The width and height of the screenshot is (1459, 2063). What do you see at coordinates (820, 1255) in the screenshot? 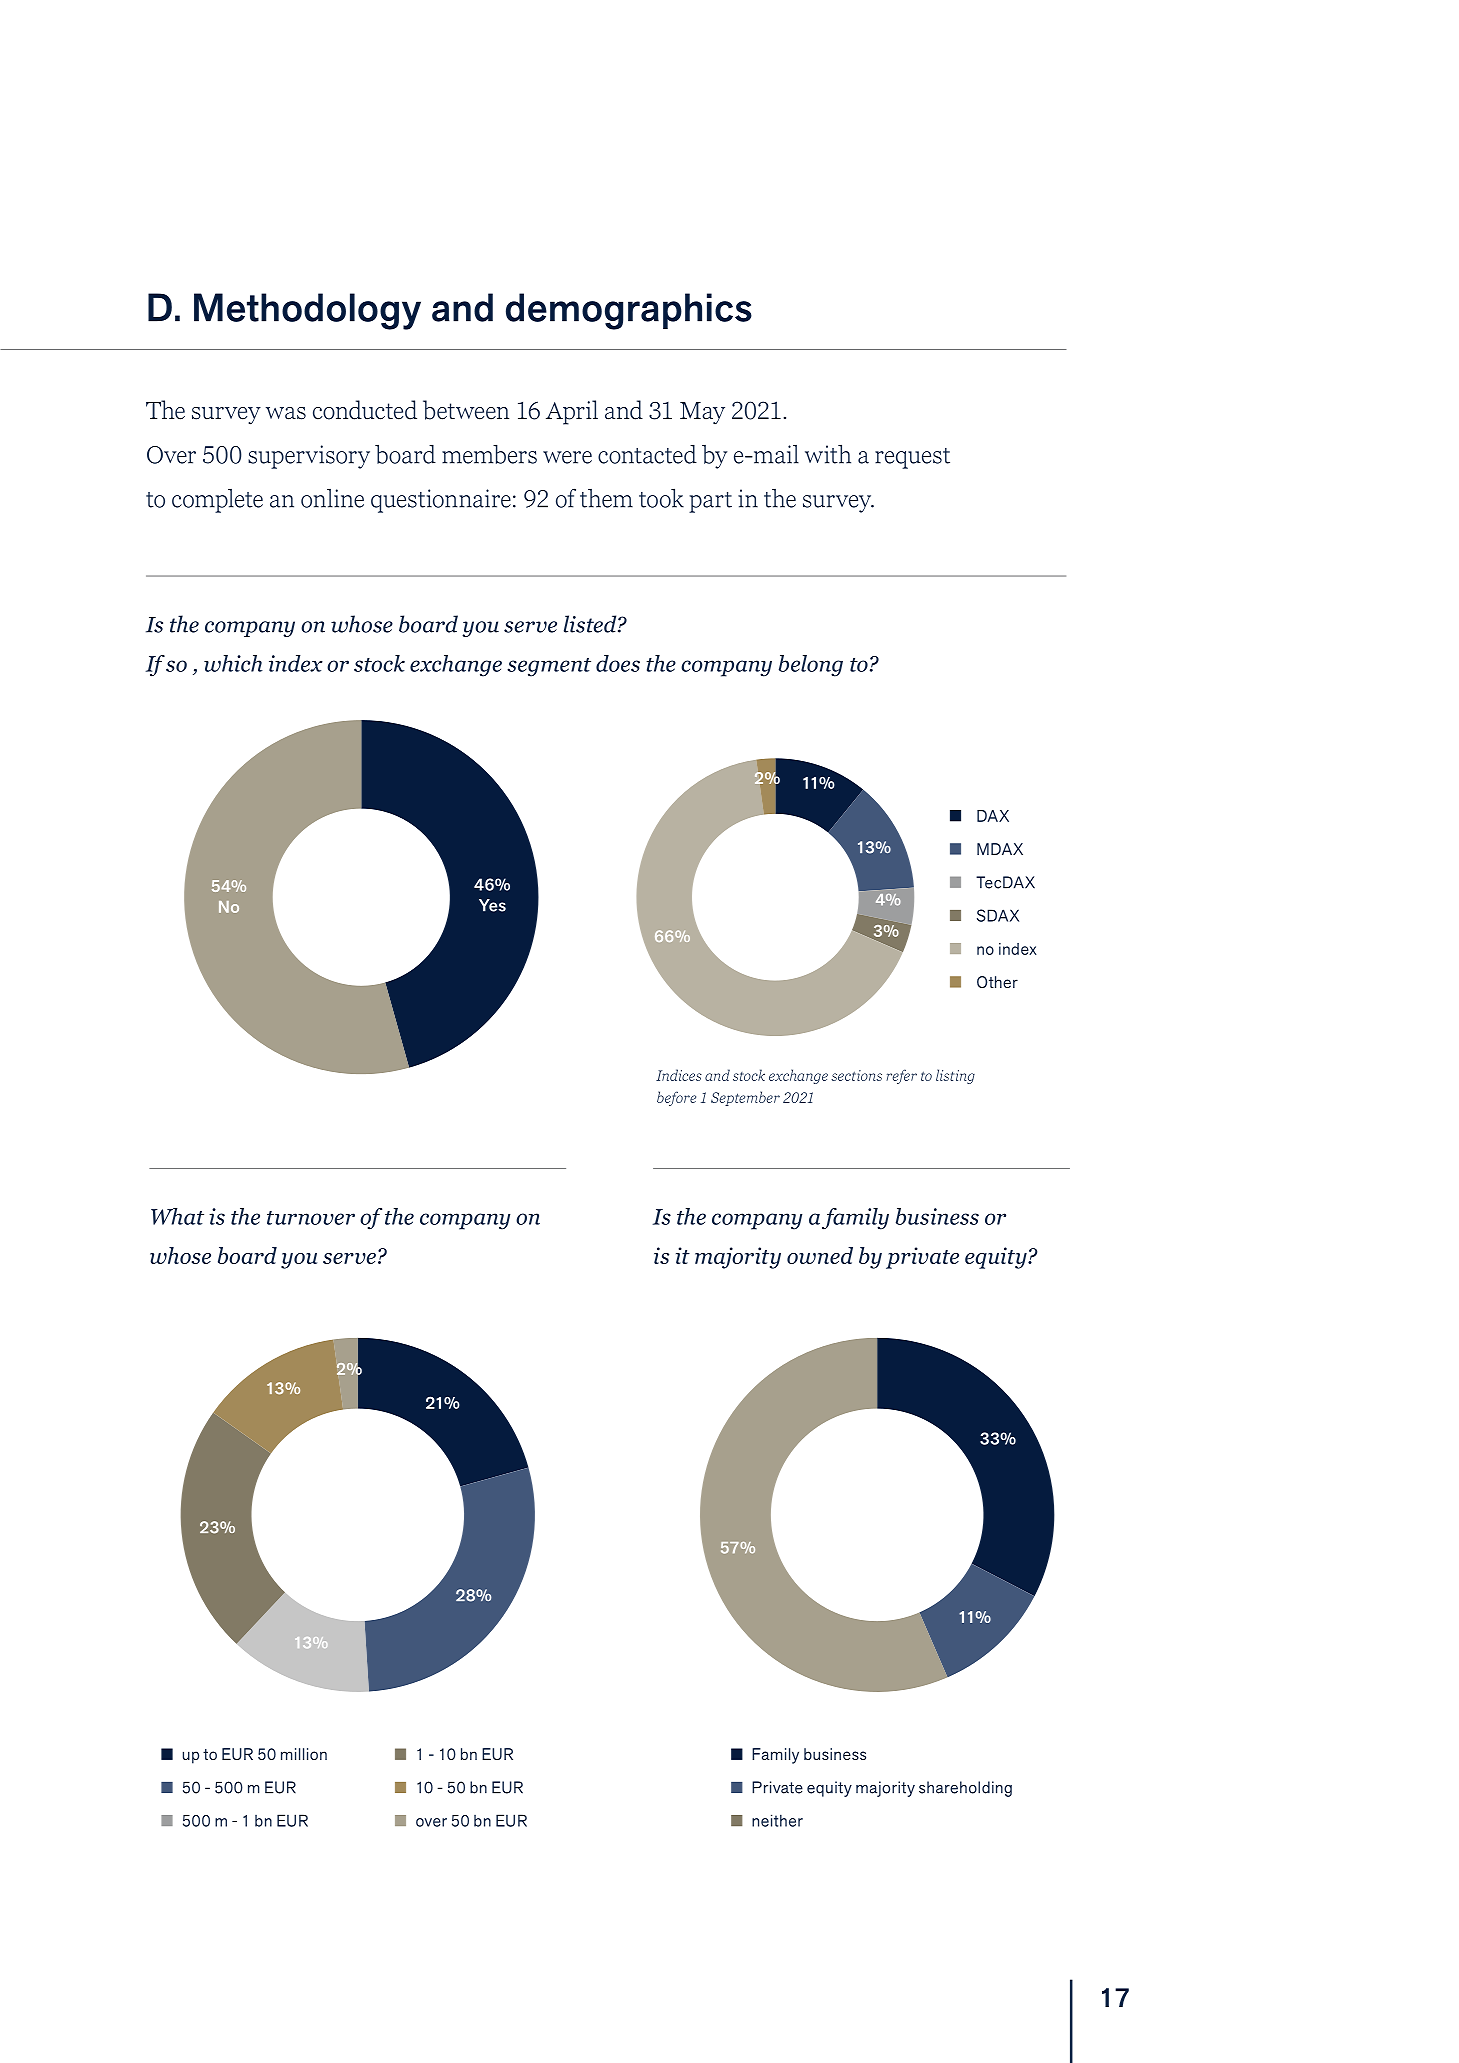
I see `owned` at bounding box center [820, 1255].
